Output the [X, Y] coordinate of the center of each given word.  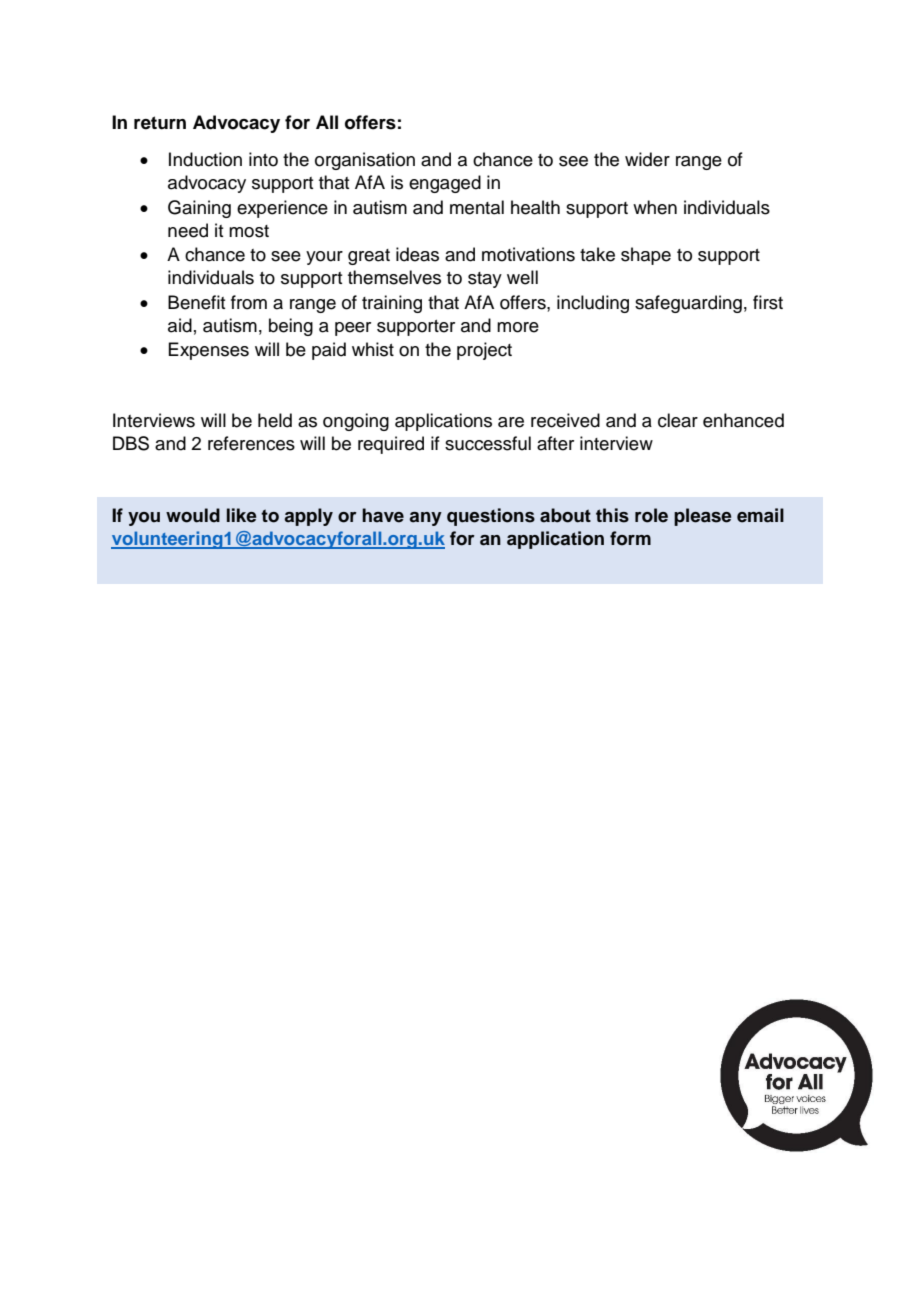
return [160, 123]
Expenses [208, 351]
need [188, 230]
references [251, 443]
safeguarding [688, 304]
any [425, 519]
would [193, 515]
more [518, 327]
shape [646, 256]
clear [678, 420]
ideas [417, 254]
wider [647, 159]
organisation [365, 161]
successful [488, 443]
